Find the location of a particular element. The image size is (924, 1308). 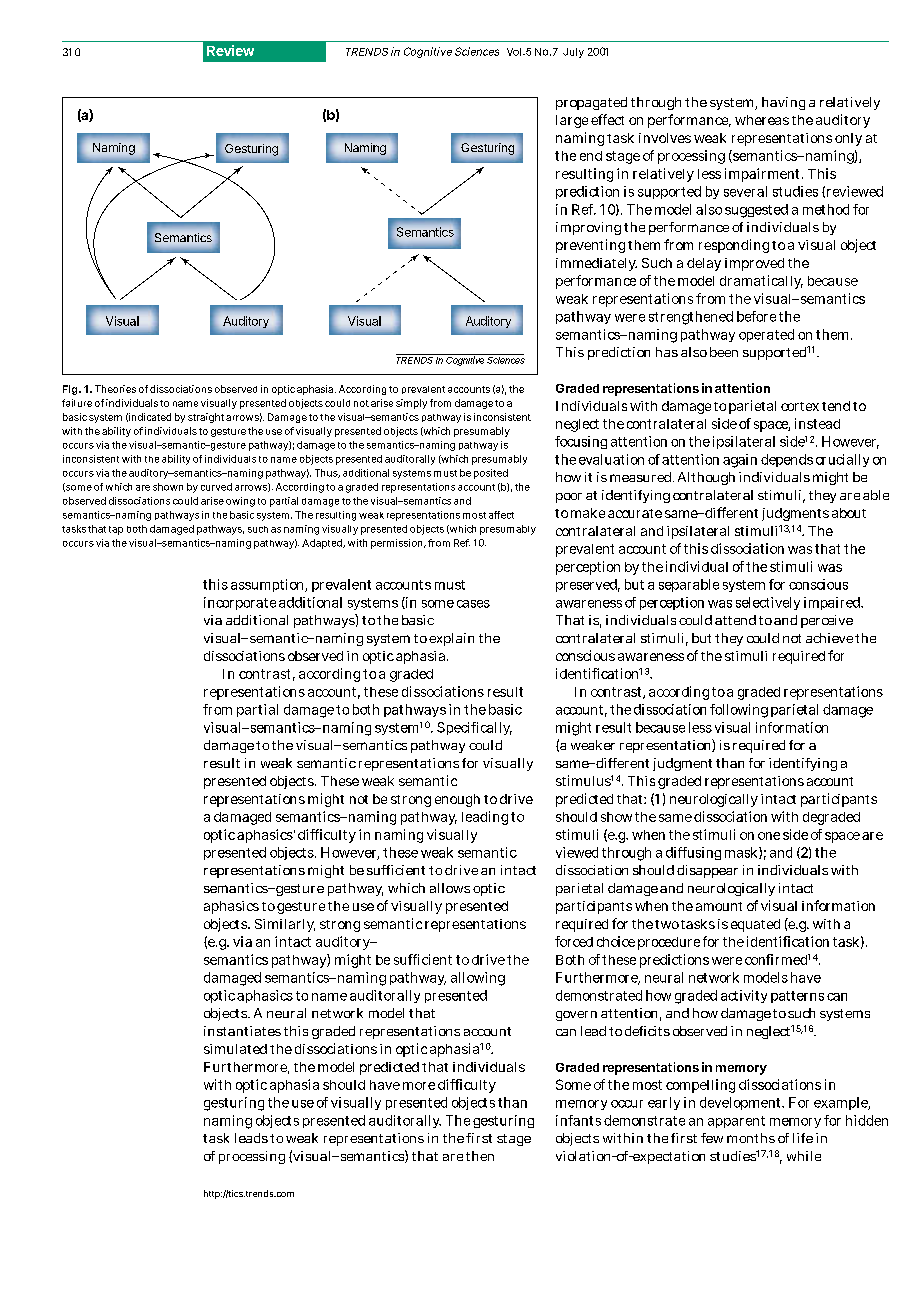

Similarly is located at coordinates (285, 925).
